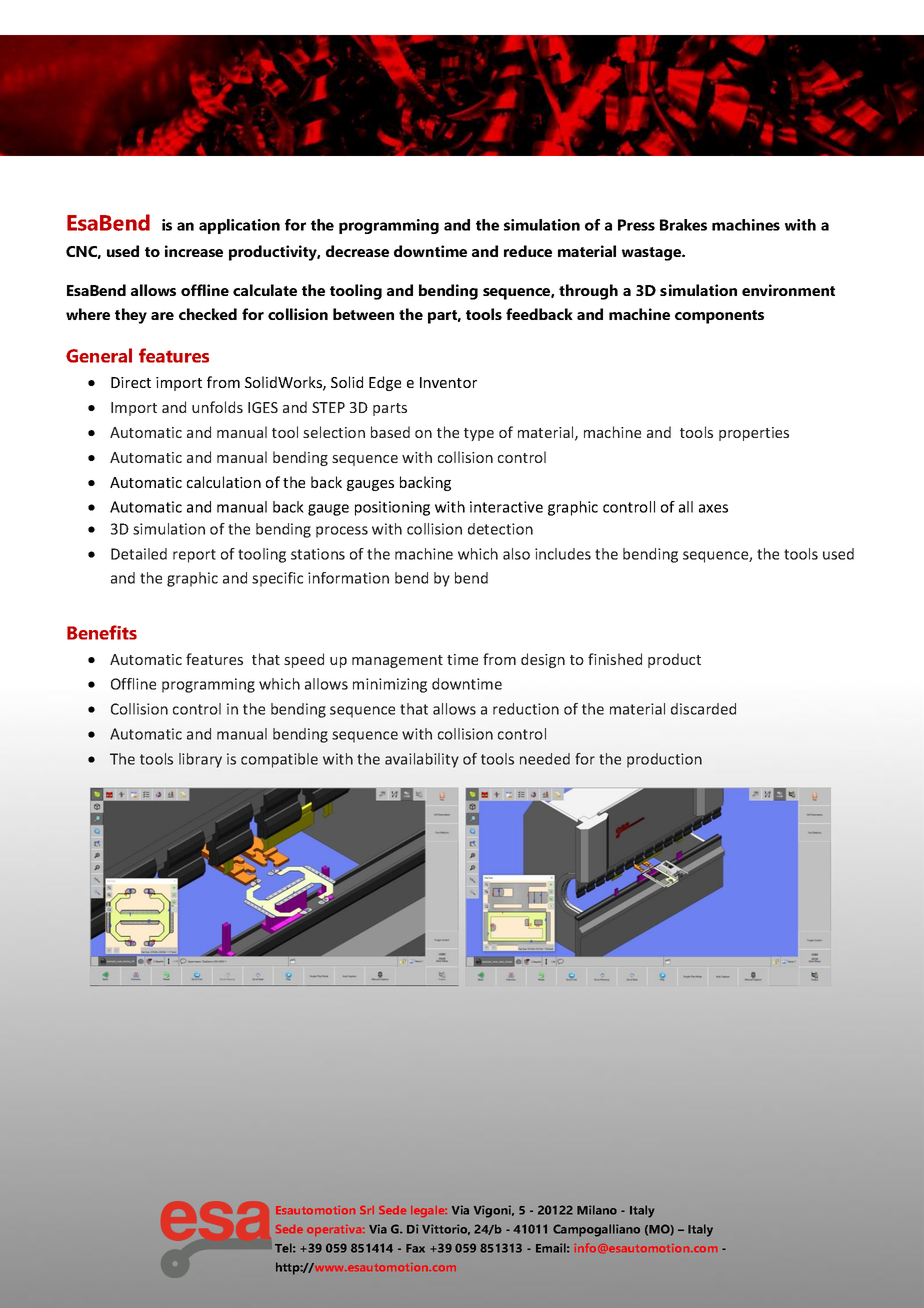 The width and height of the page is (924, 1308). What do you see at coordinates (422, 760) in the page?
I see `availability` at bounding box center [422, 760].
